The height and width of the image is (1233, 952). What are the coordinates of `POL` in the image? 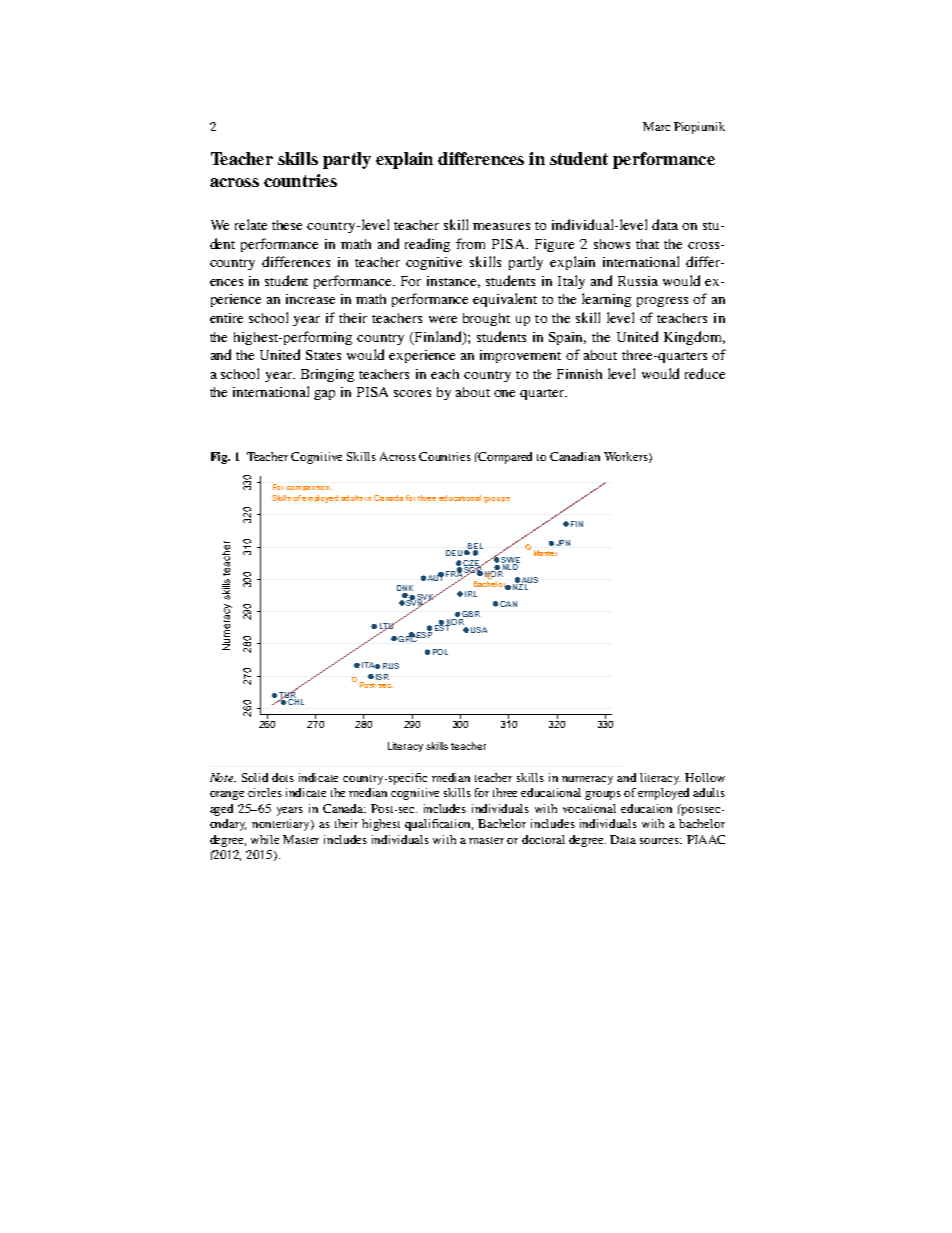 It's located at (440, 652).
